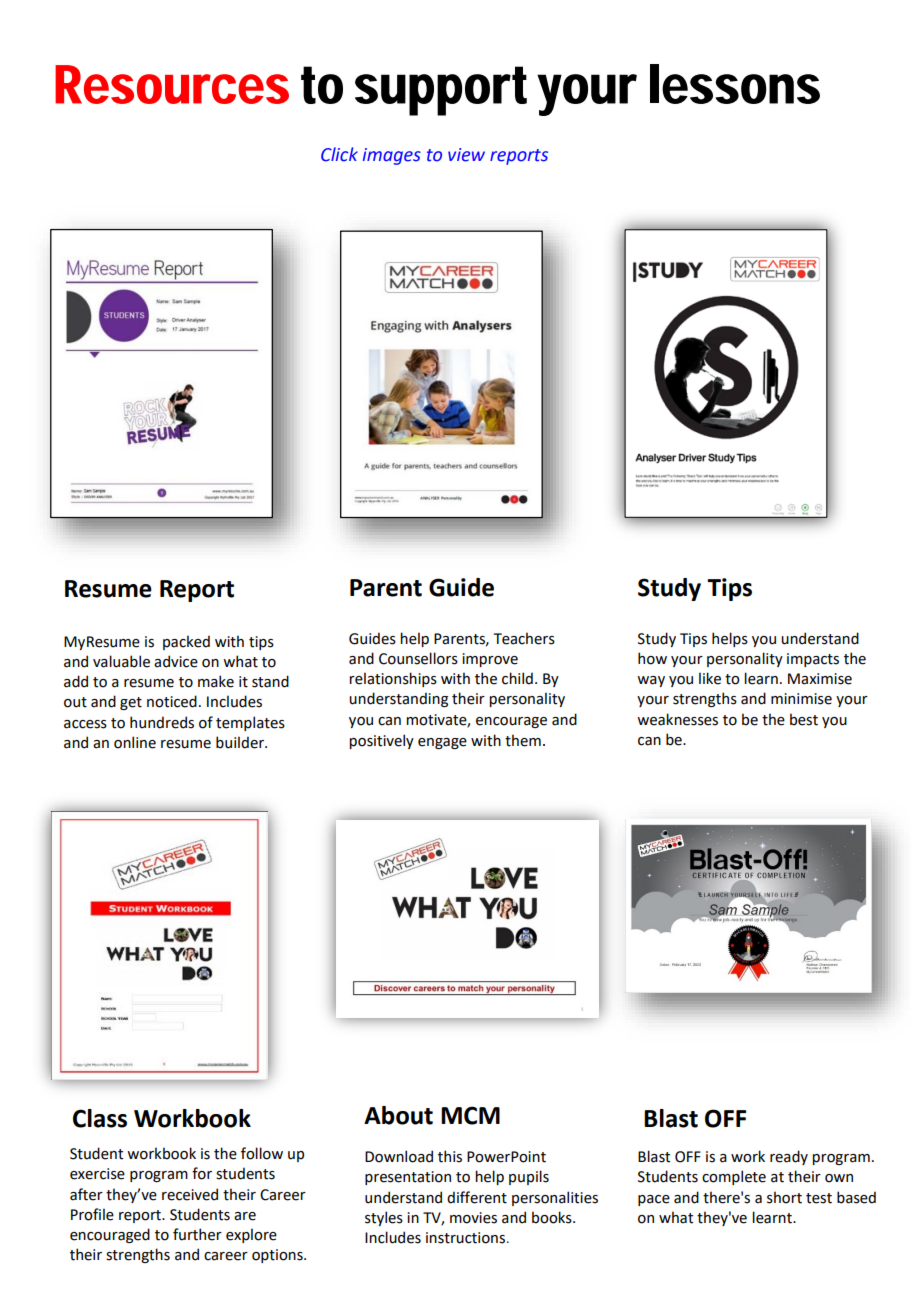 Image resolution: width=911 pixels, height=1316 pixels. What do you see at coordinates (197, 1234) in the screenshot?
I see `further` at bounding box center [197, 1234].
